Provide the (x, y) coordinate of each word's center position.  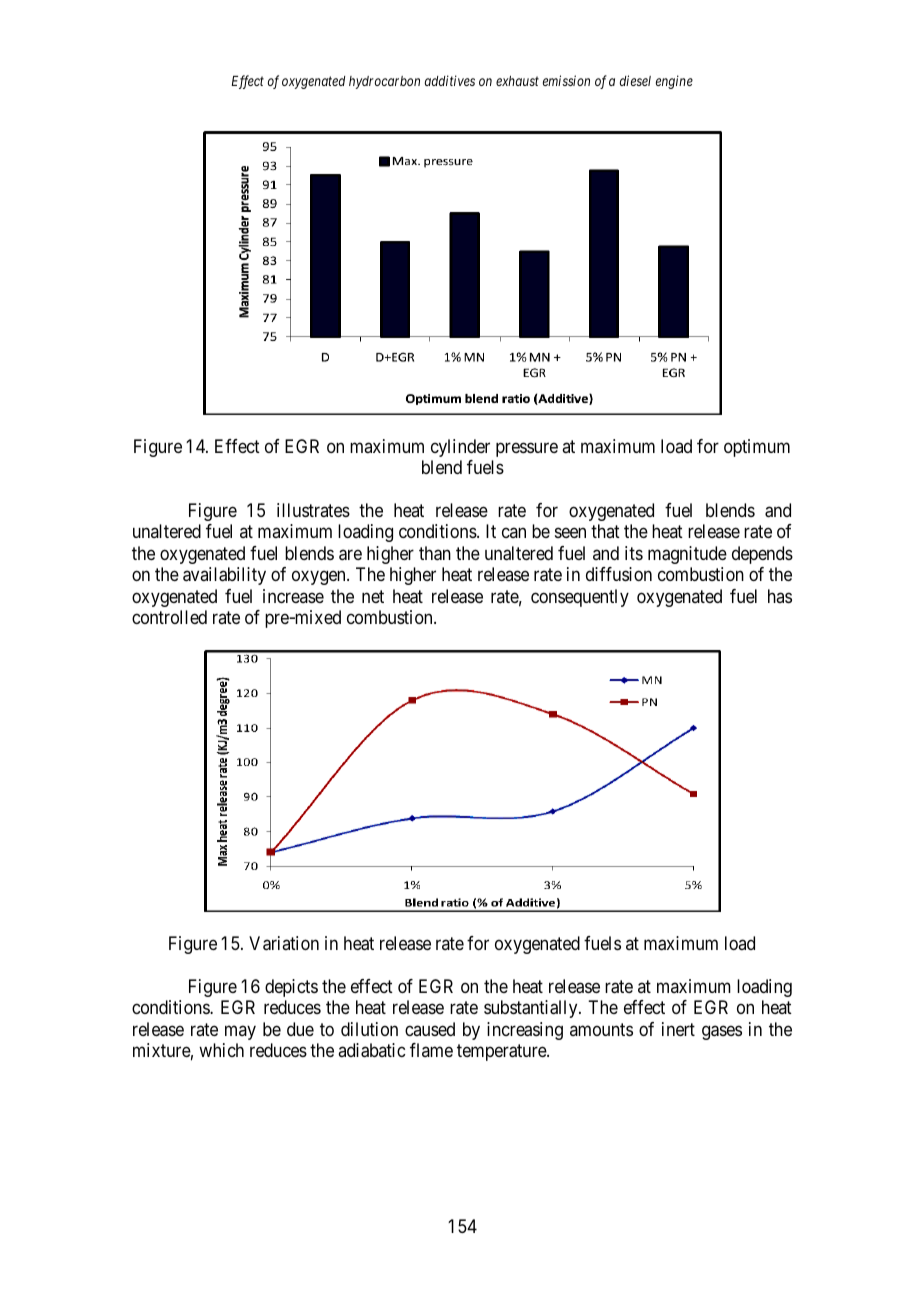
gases (722, 1032)
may (240, 1032)
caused (430, 1029)
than (435, 553)
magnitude (687, 555)
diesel (635, 80)
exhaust (517, 81)
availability (224, 576)
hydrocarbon (384, 82)
